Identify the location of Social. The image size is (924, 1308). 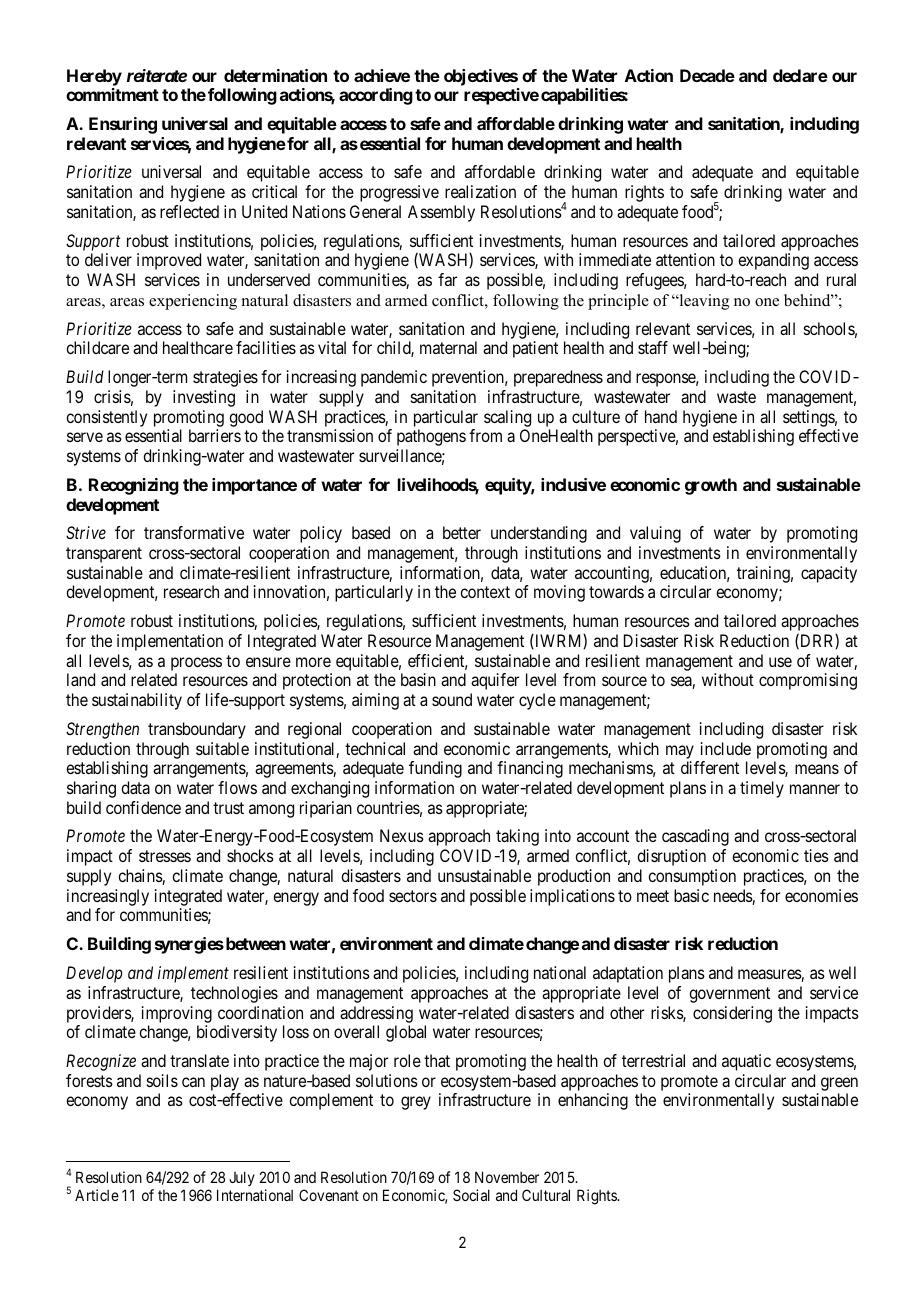
(471, 1195).
